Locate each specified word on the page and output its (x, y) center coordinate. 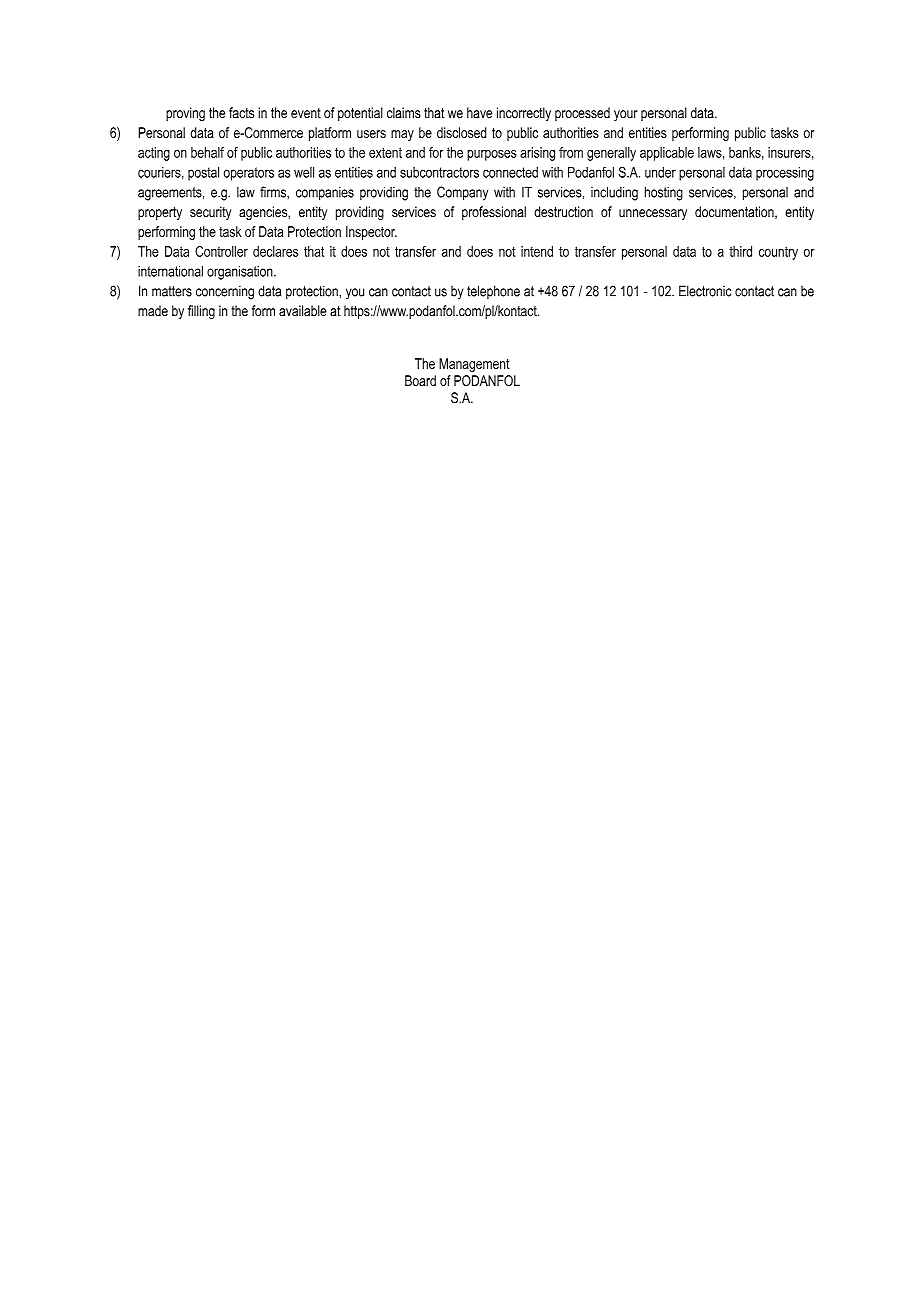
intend (537, 251)
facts (241, 113)
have (479, 113)
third (740, 251)
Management (474, 365)
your (626, 115)
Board (420, 380)
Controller (221, 251)
